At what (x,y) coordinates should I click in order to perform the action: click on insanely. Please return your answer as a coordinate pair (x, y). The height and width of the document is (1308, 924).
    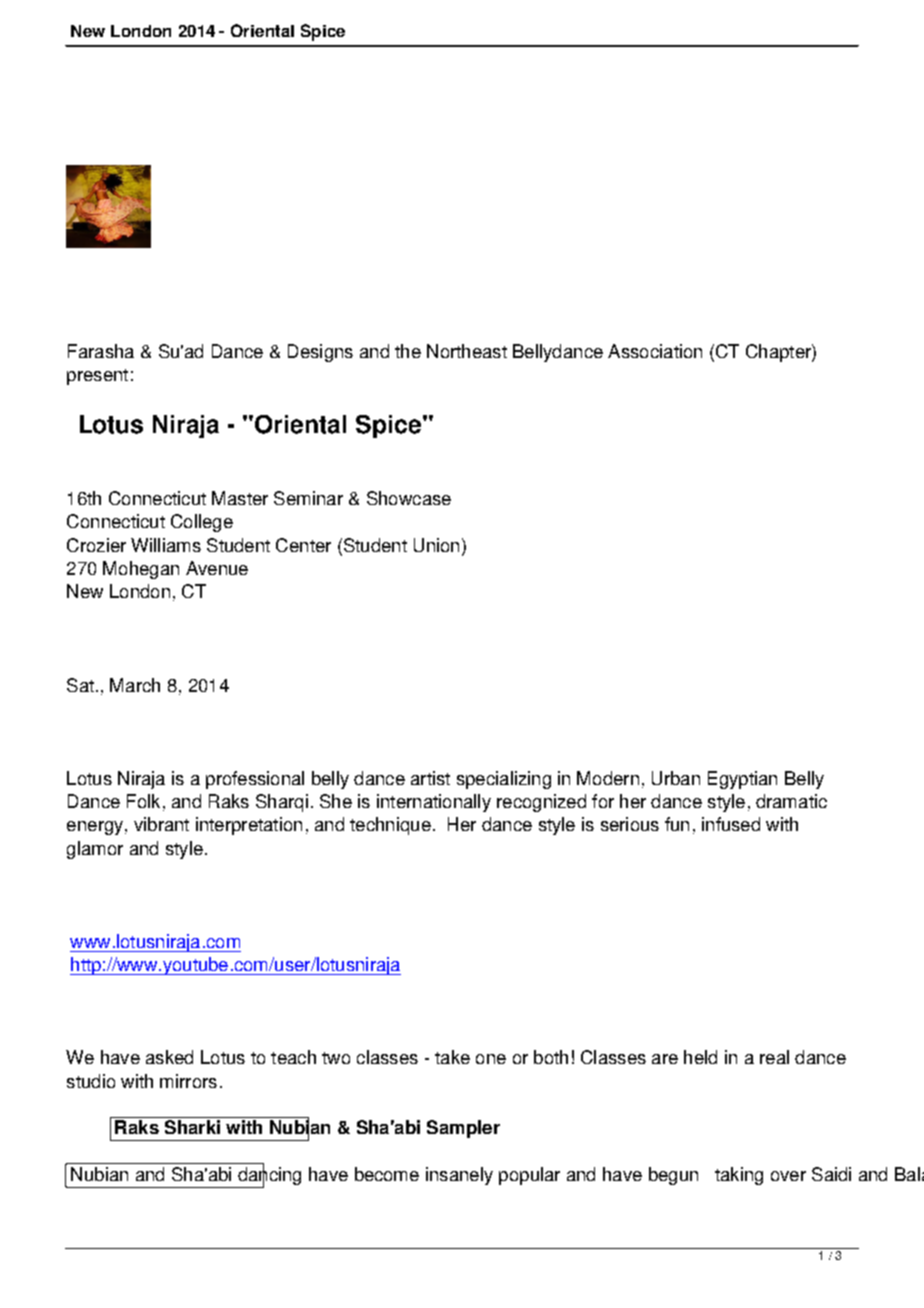
    Looking at the image, I should click on (459, 1176).
